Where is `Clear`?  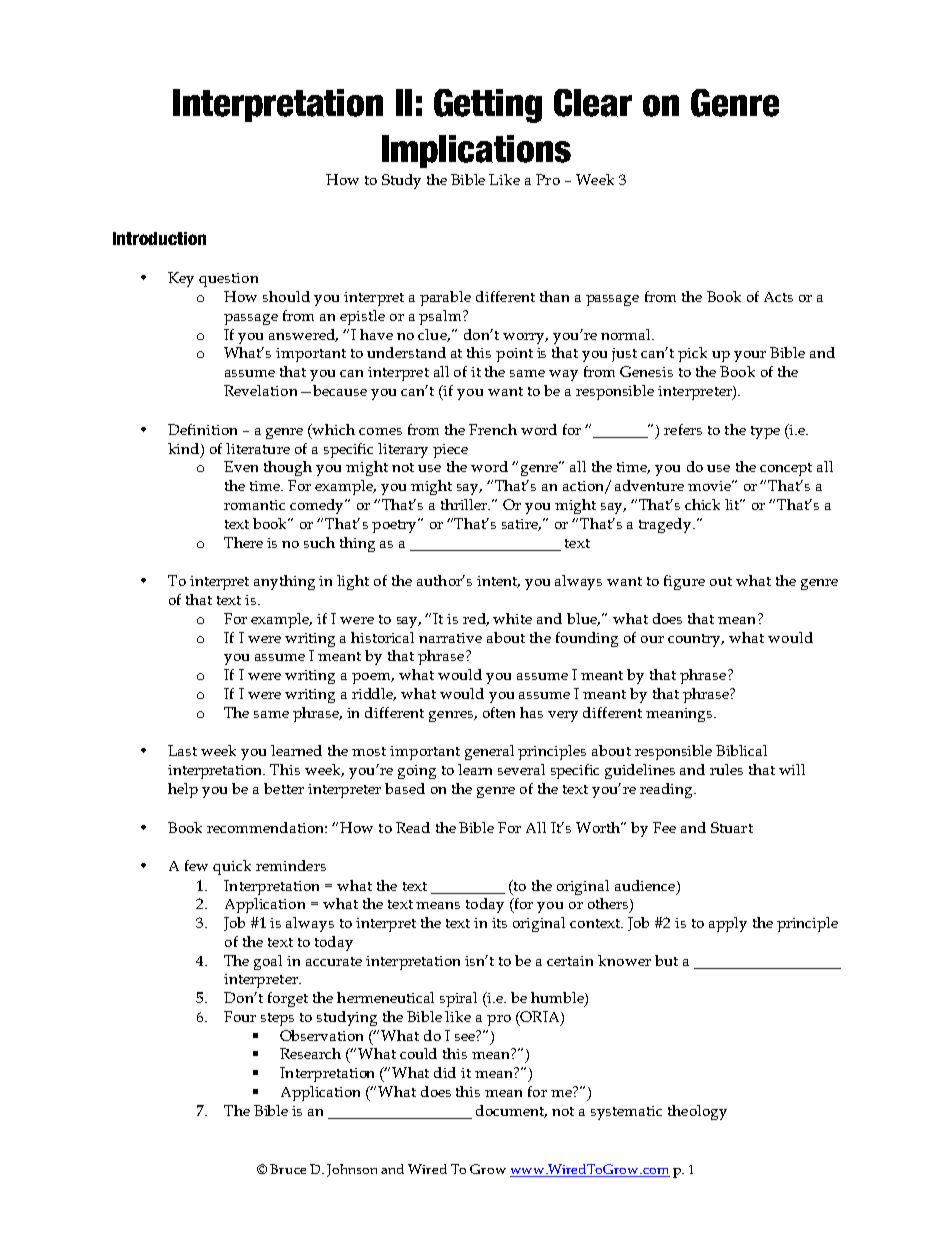
Clear is located at coordinates (593, 103).
